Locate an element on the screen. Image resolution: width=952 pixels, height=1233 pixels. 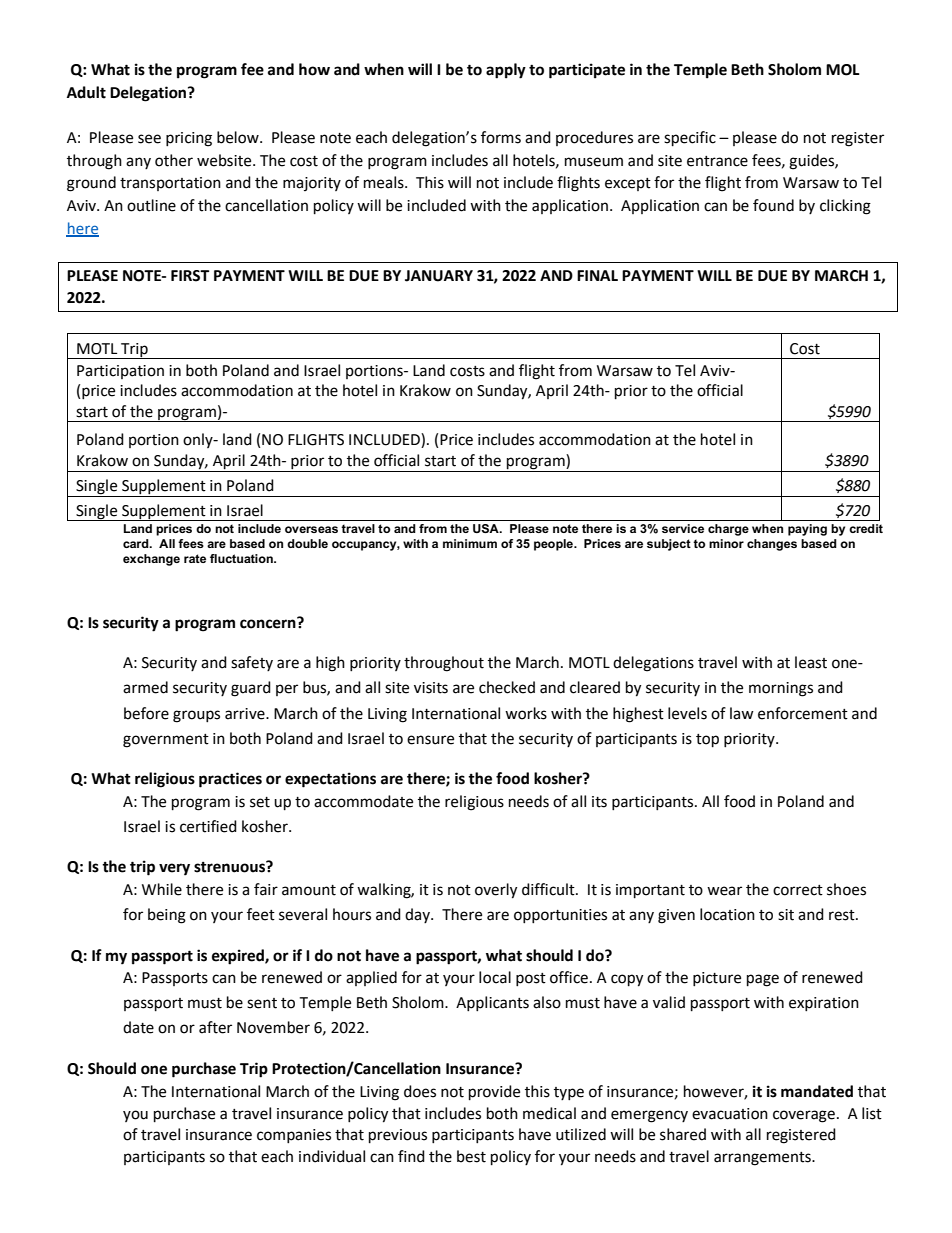
works is located at coordinates (526, 713).
